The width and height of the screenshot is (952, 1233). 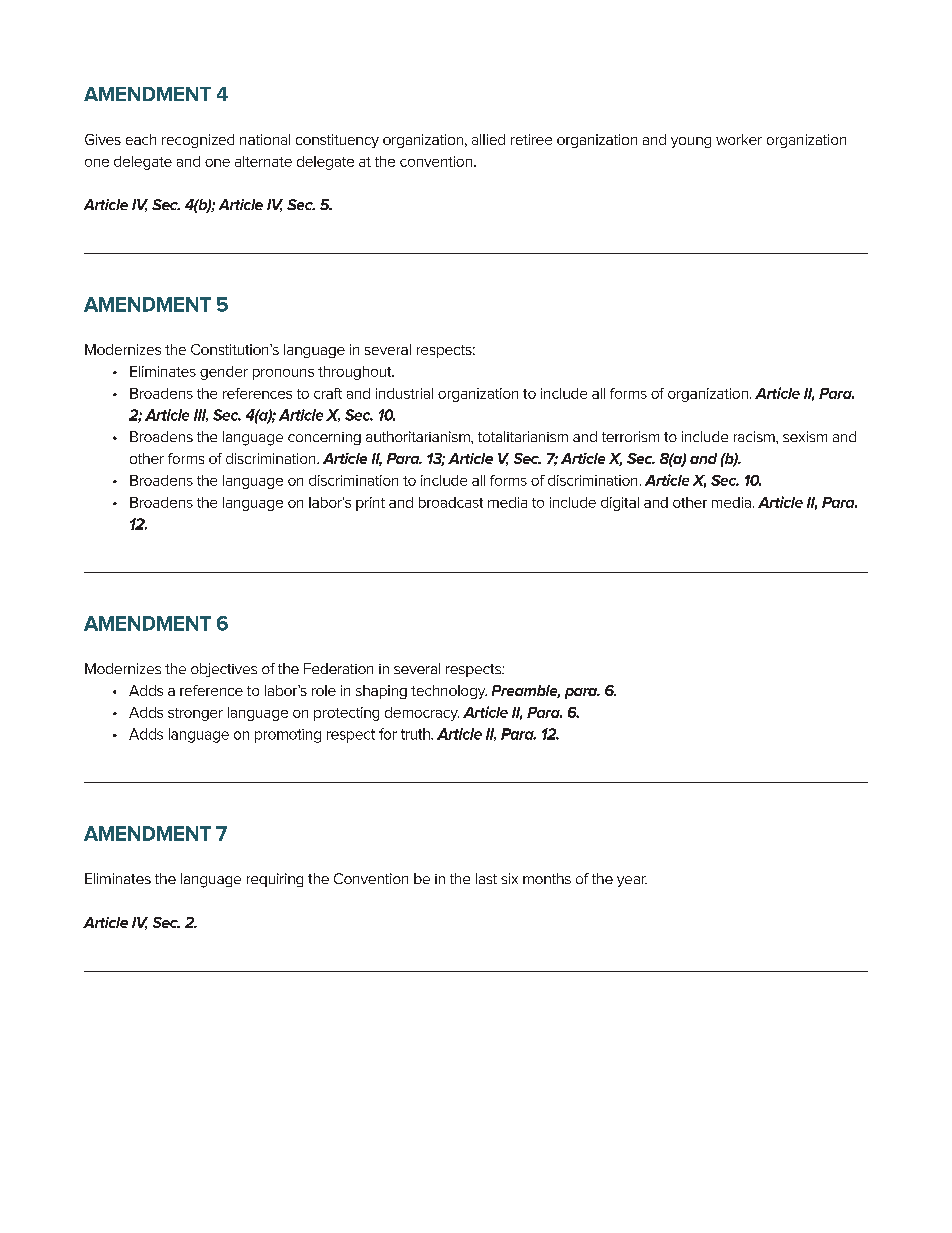 What do you see at coordinates (488, 139) in the screenshot?
I see `allied` at bounding box center [488, 139].
